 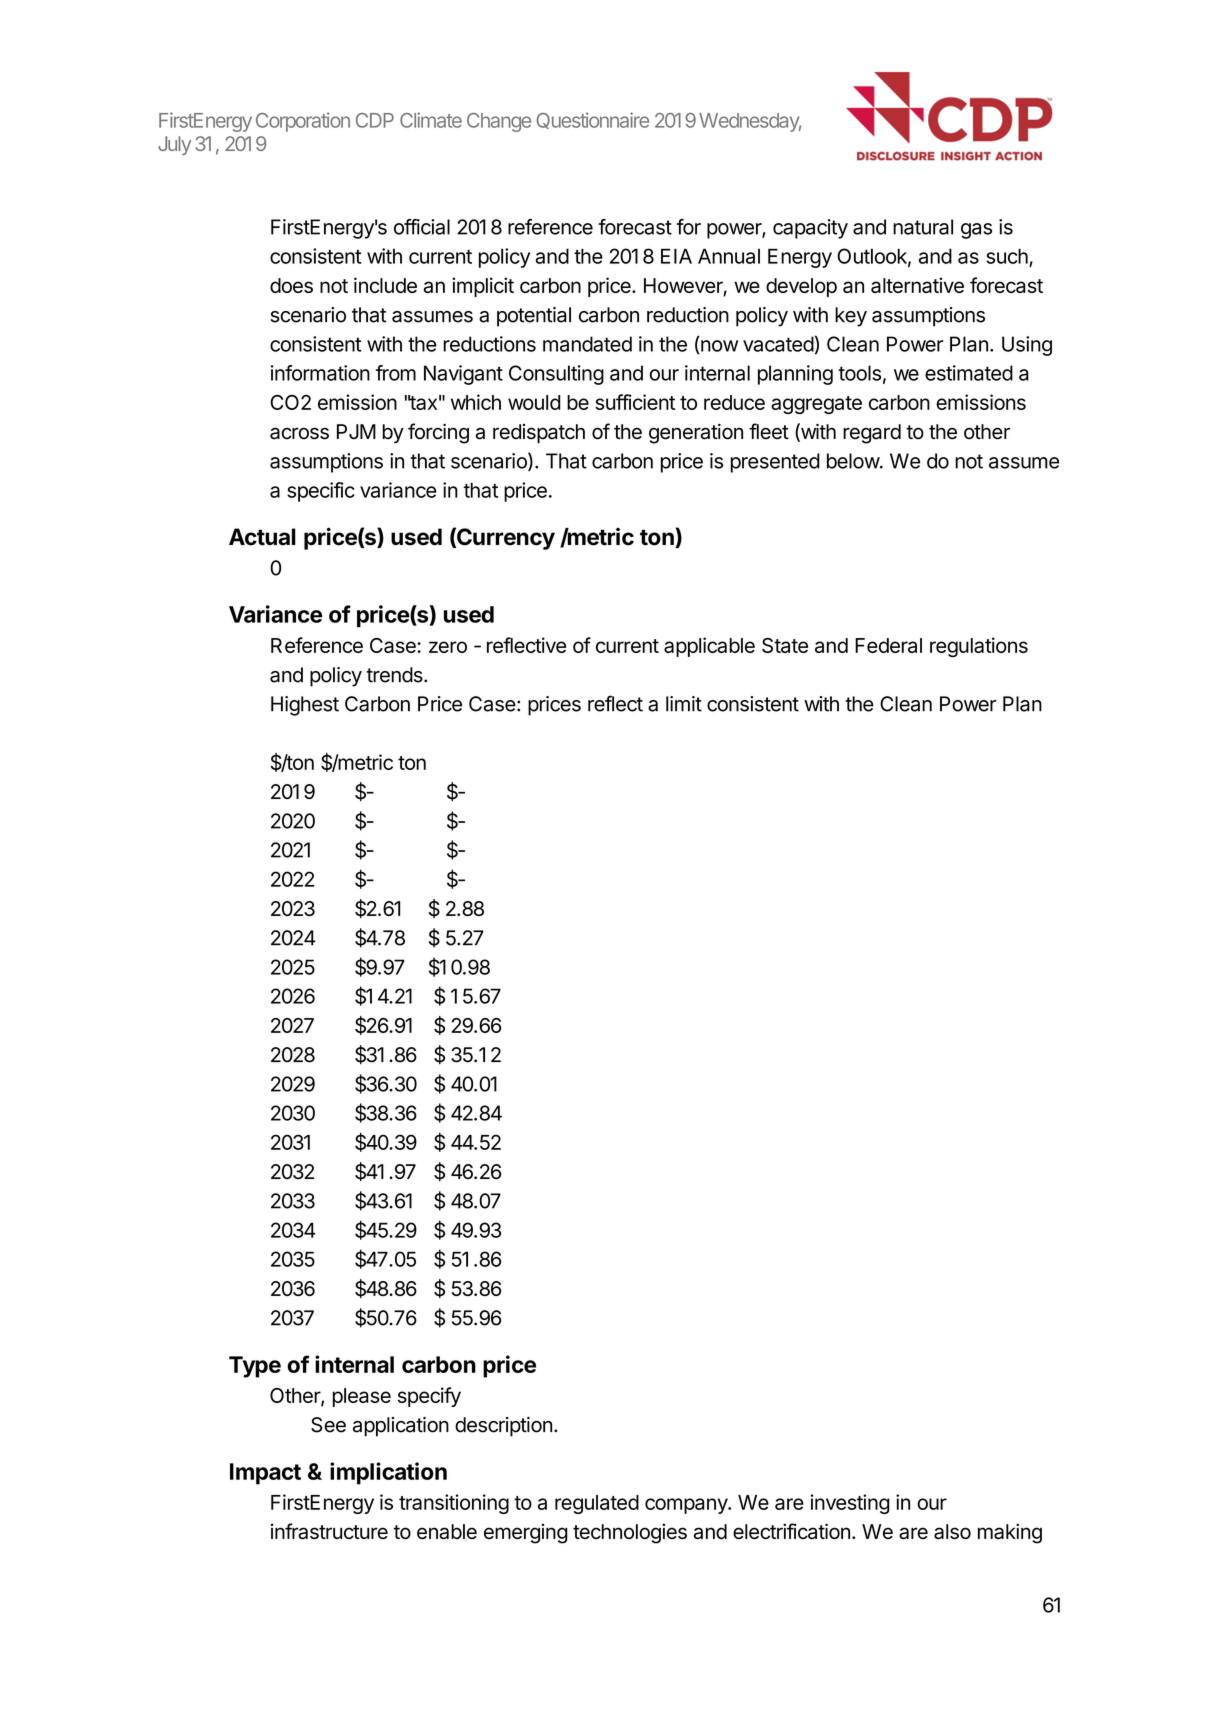 What do you see at coordinates (255, 1367) in the image?
I see `Type` at bounding box center [255, 1367].
